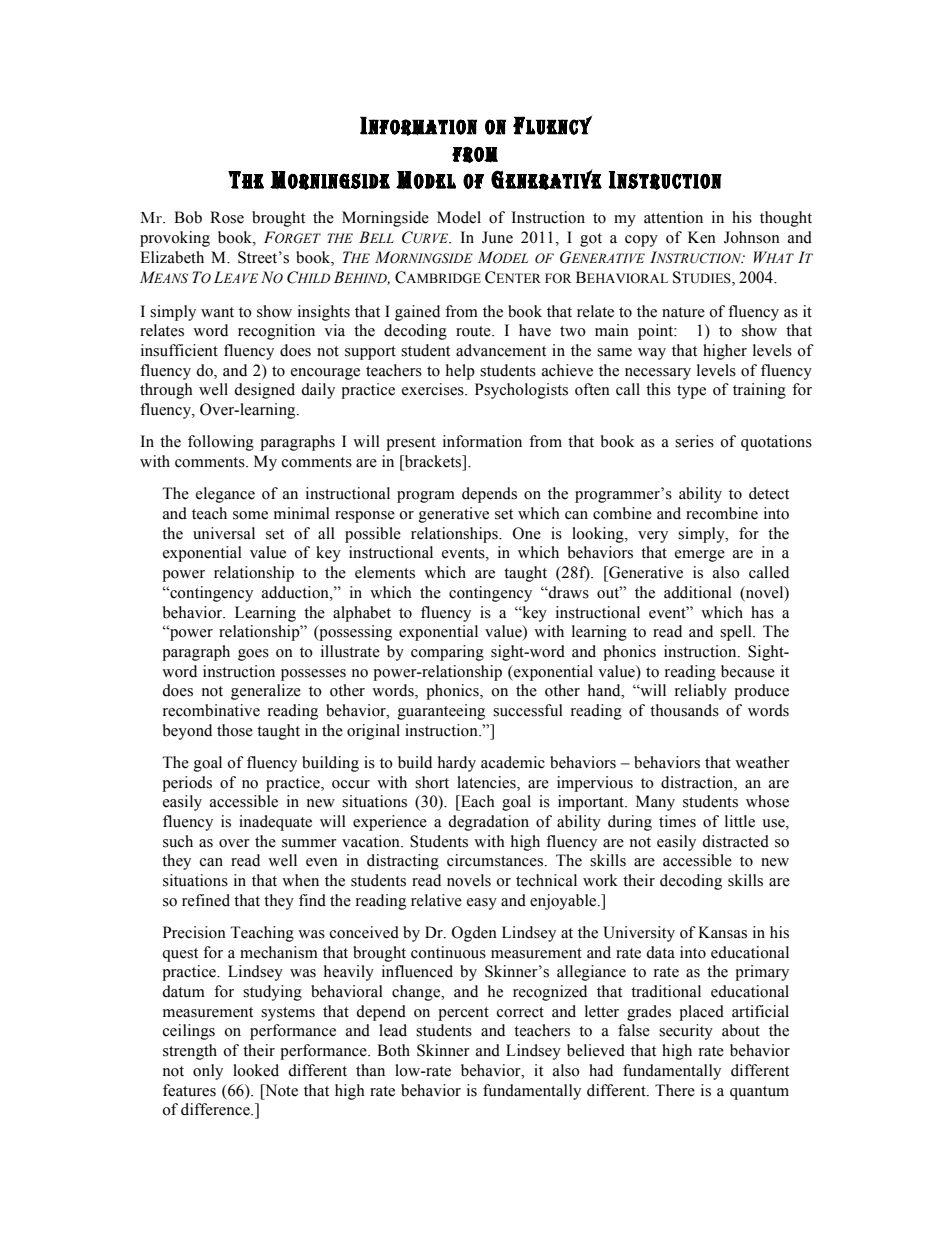  What do you see at coordinates (497, 237) in the image?
I see `June` at bounding box center [497, 237].
